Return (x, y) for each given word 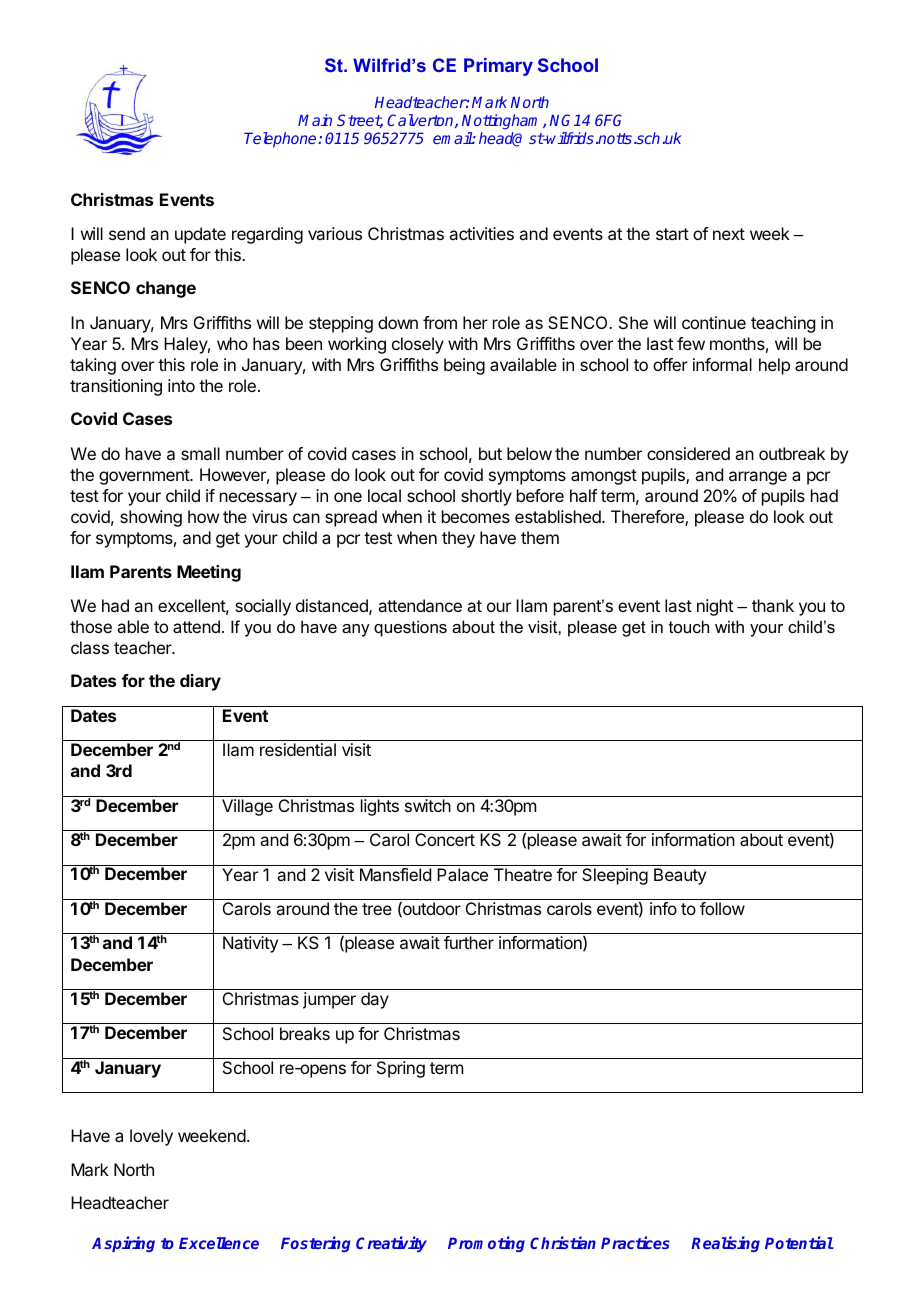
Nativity (250, 944)
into (181, 385)
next (729, 234)
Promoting (486, 1244)
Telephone (281, 139)
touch (689, 626)
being (464, 366)
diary (200, 682)
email (453, 138)
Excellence (219, 1243)
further (469, 942)
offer (670, 364)
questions (410, 628)
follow (722, 908)
